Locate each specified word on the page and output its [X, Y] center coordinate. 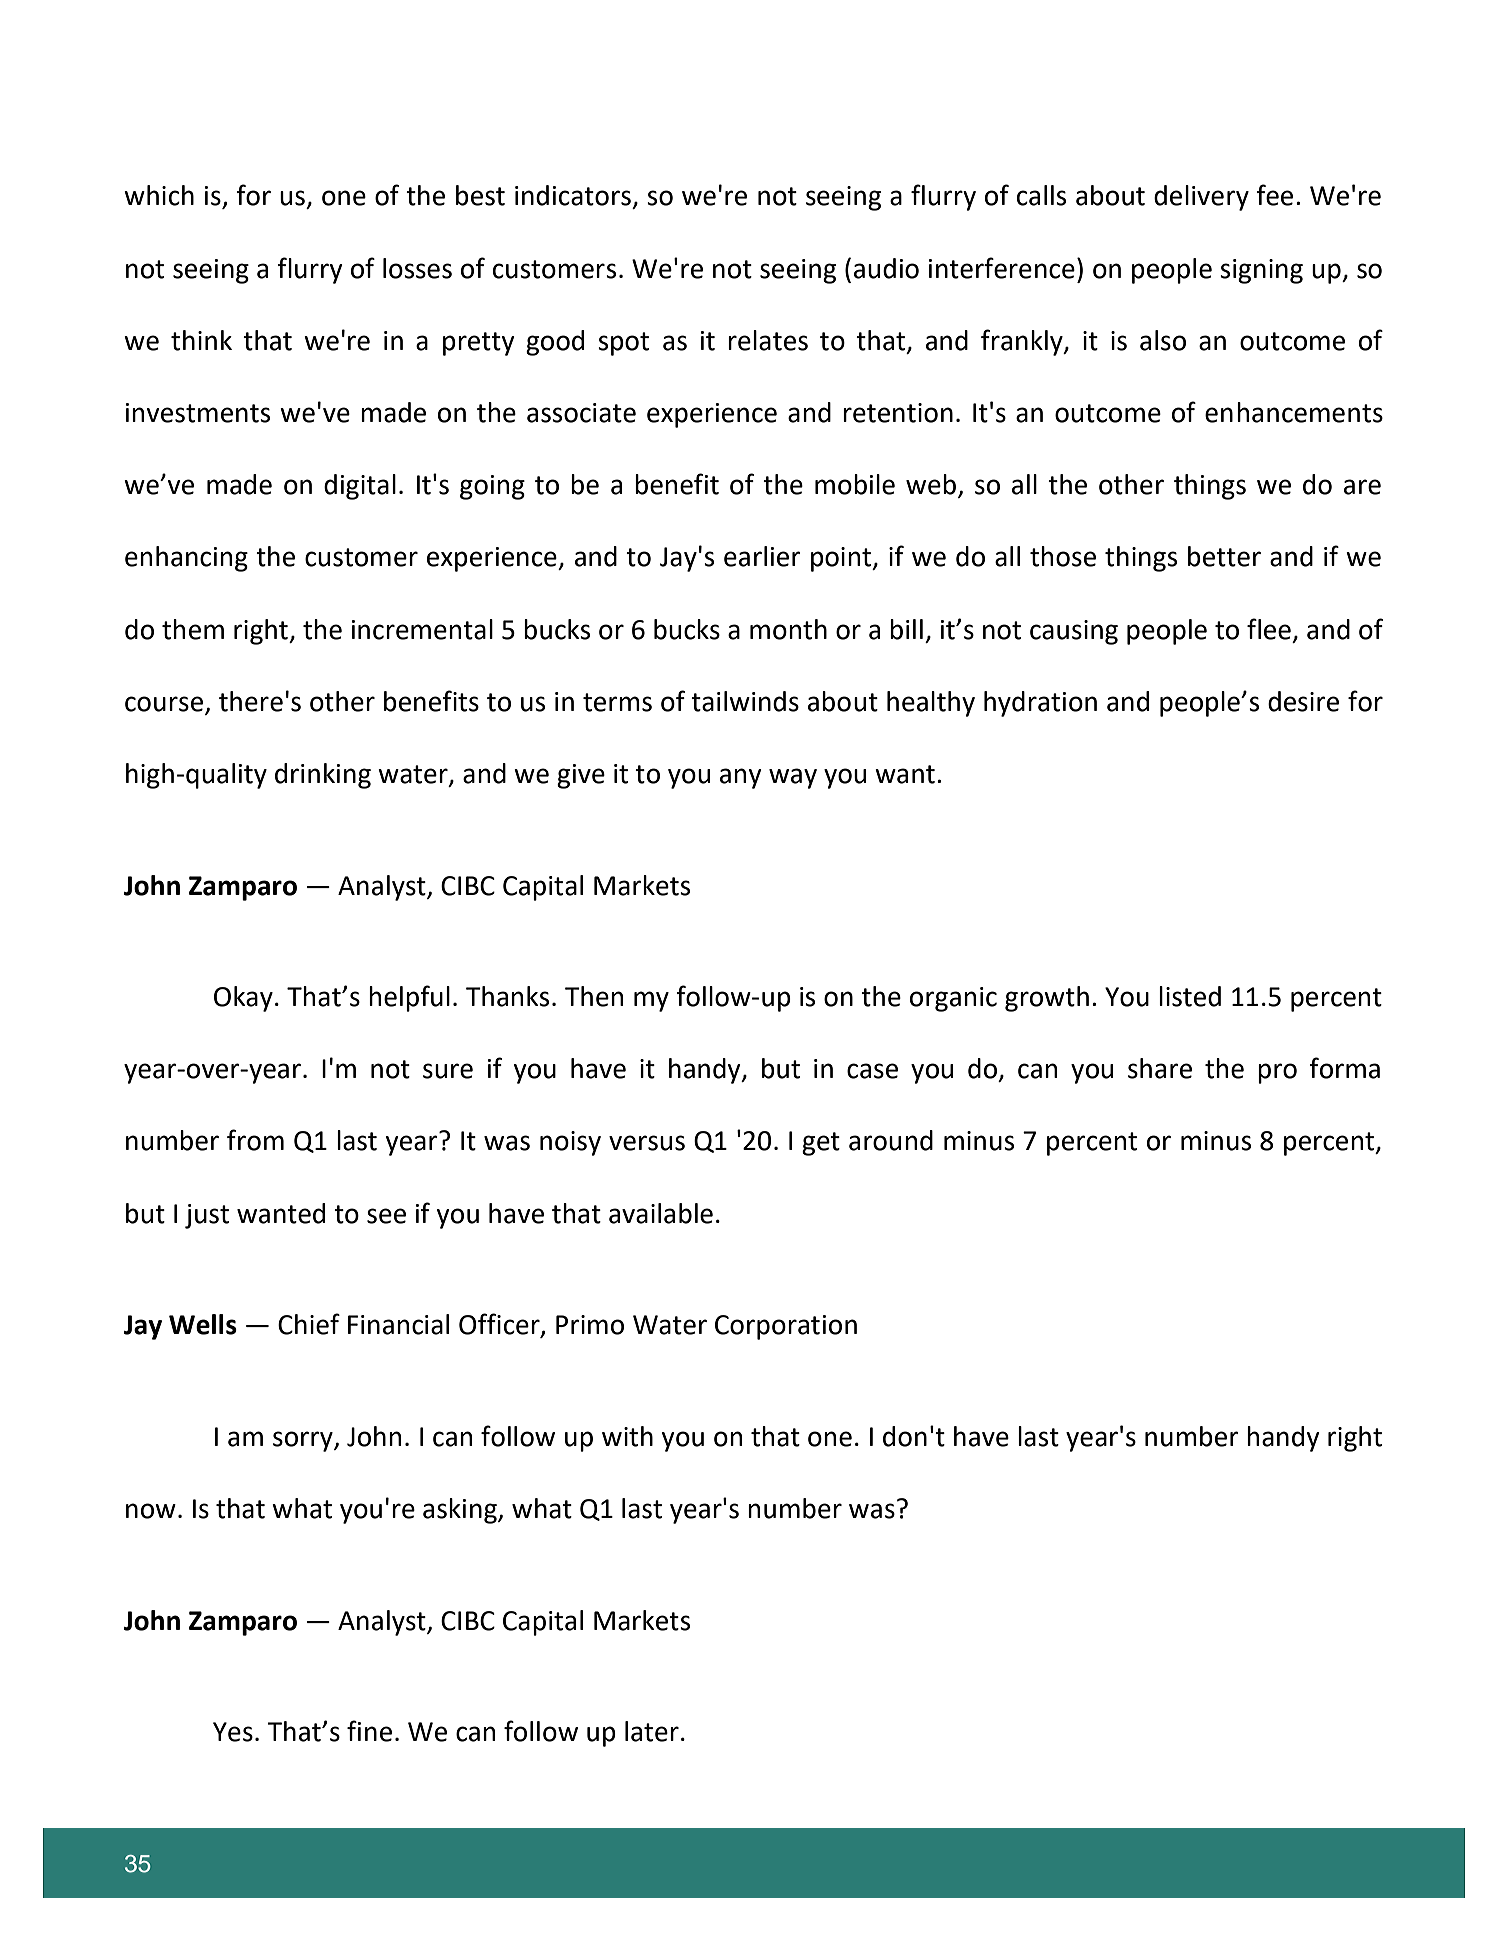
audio [886, 268]
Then [594, 996]
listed [1190, 996]
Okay [243, 999]
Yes [233, 1732]
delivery [1201, 198]
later [652, 1731]
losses [417, 268]
